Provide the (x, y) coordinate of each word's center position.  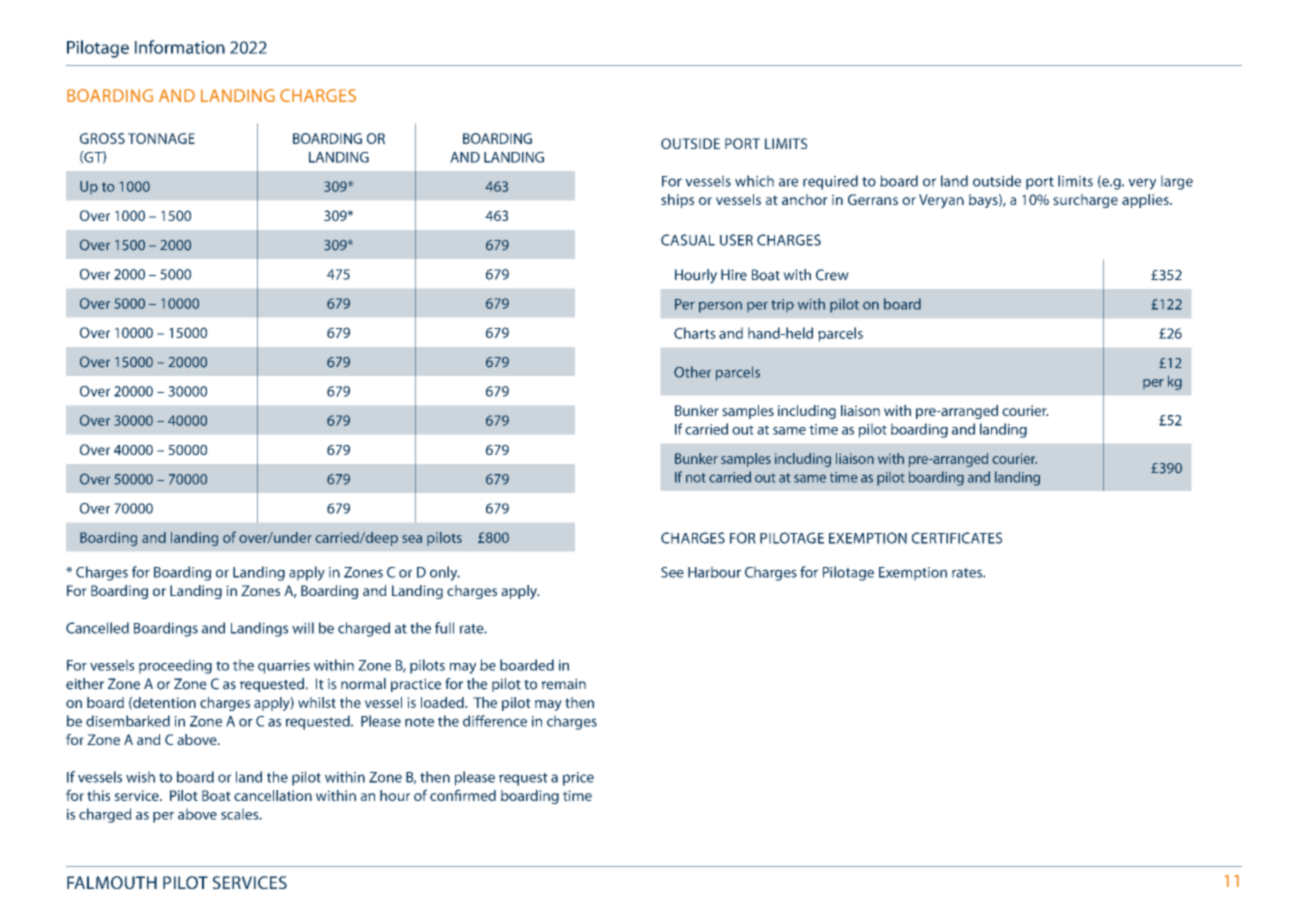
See (672, 572)
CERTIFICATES (957, 538)
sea (412, 539)
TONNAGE (161, 138)
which (754, 181)
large (1177, 182)
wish (140, 777)
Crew (832, 275)
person (720, 307)
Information (180, 47)
